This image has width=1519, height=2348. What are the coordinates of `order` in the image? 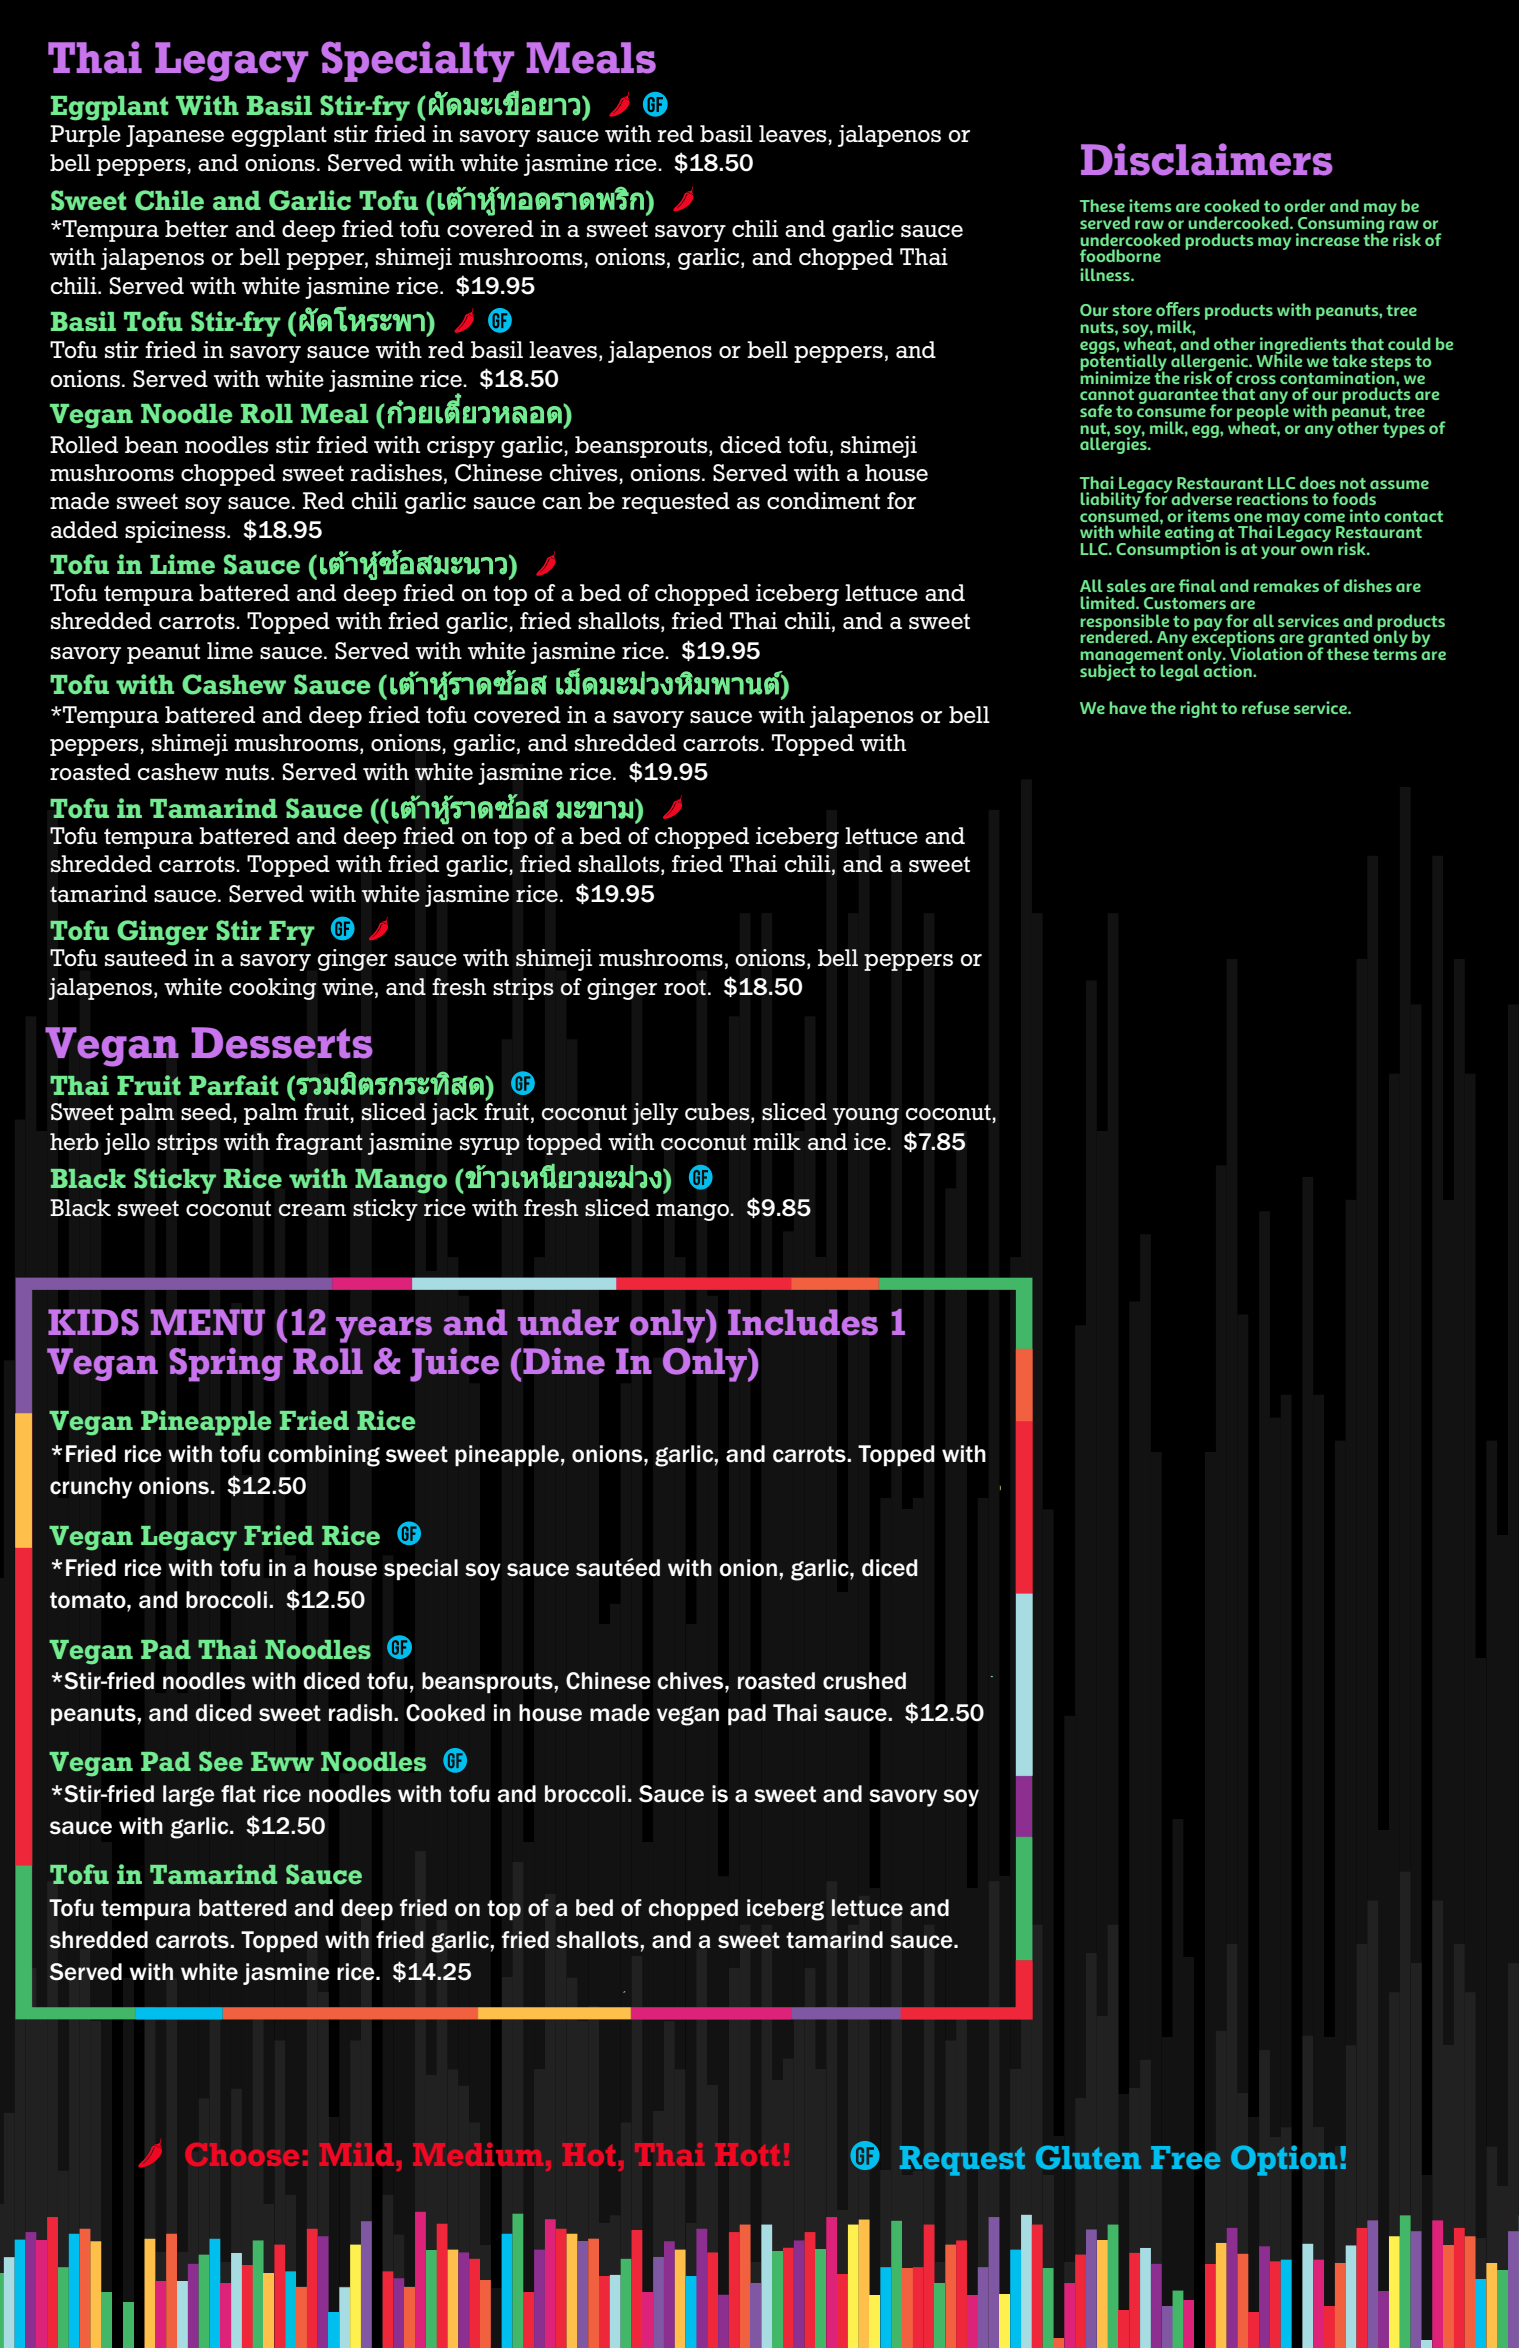 It's located at (1304, 205).
